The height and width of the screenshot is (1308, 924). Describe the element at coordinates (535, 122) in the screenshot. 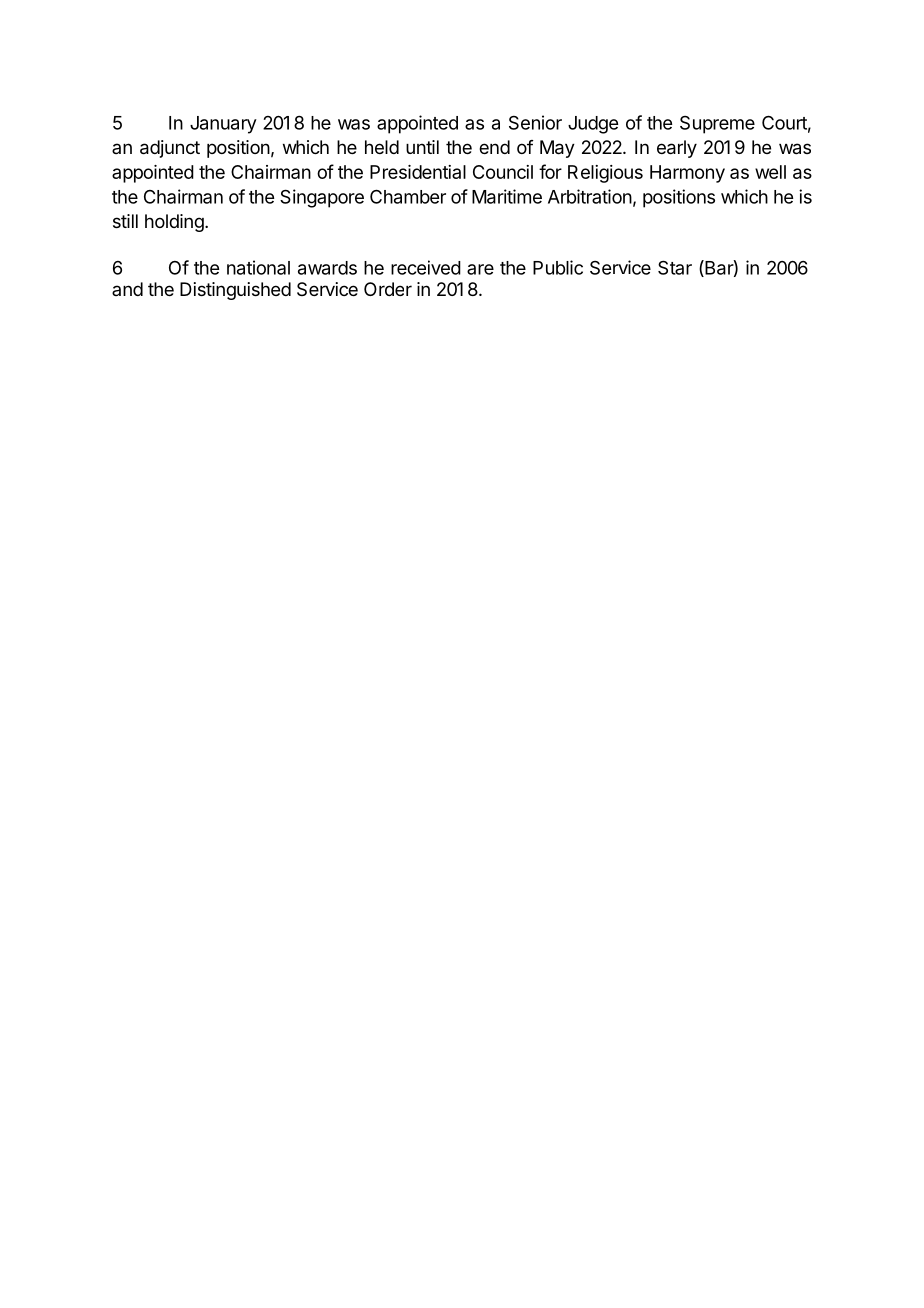

I see `Senior` at that location.
